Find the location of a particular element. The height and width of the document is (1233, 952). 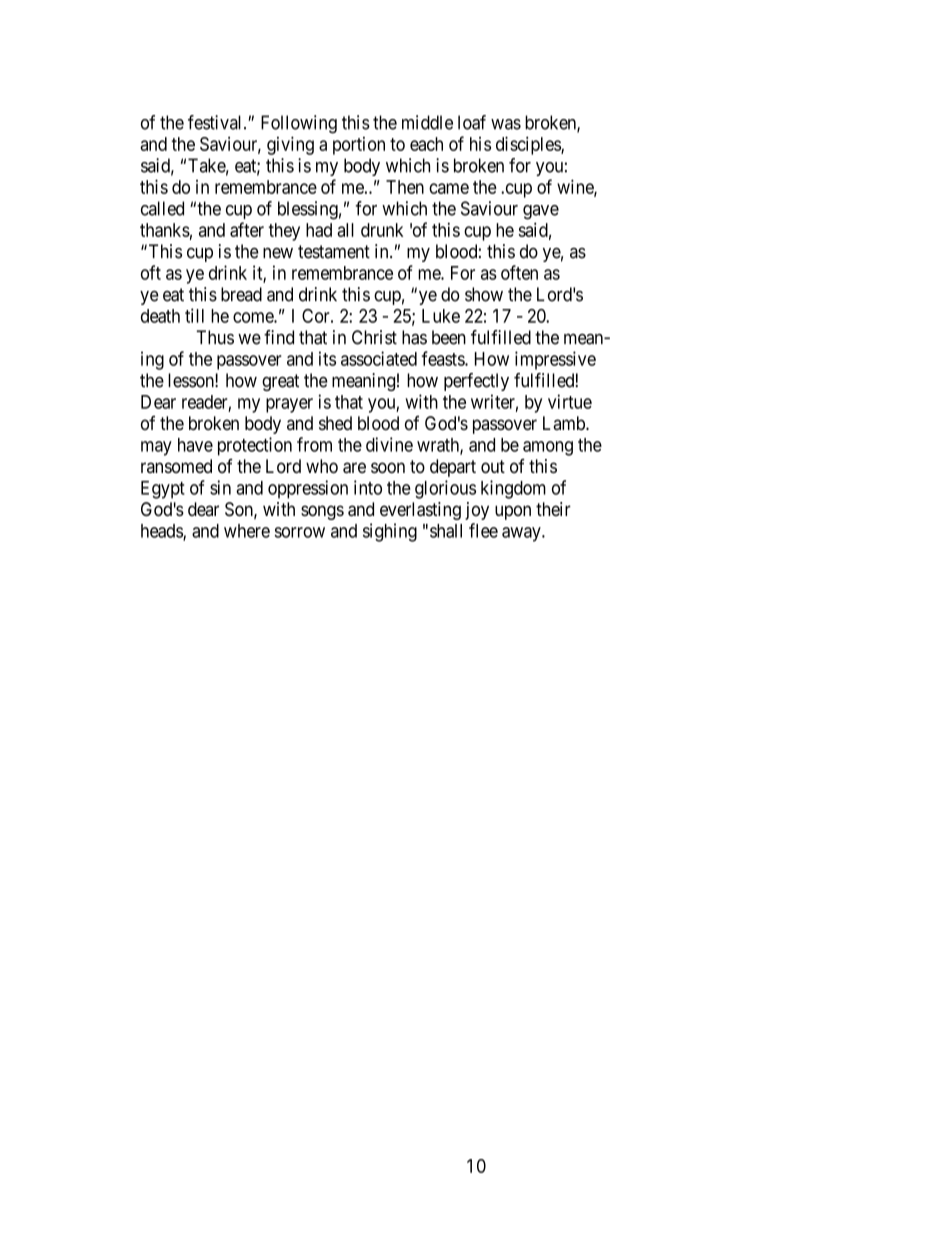

where is located at coordinates (247, 531).
